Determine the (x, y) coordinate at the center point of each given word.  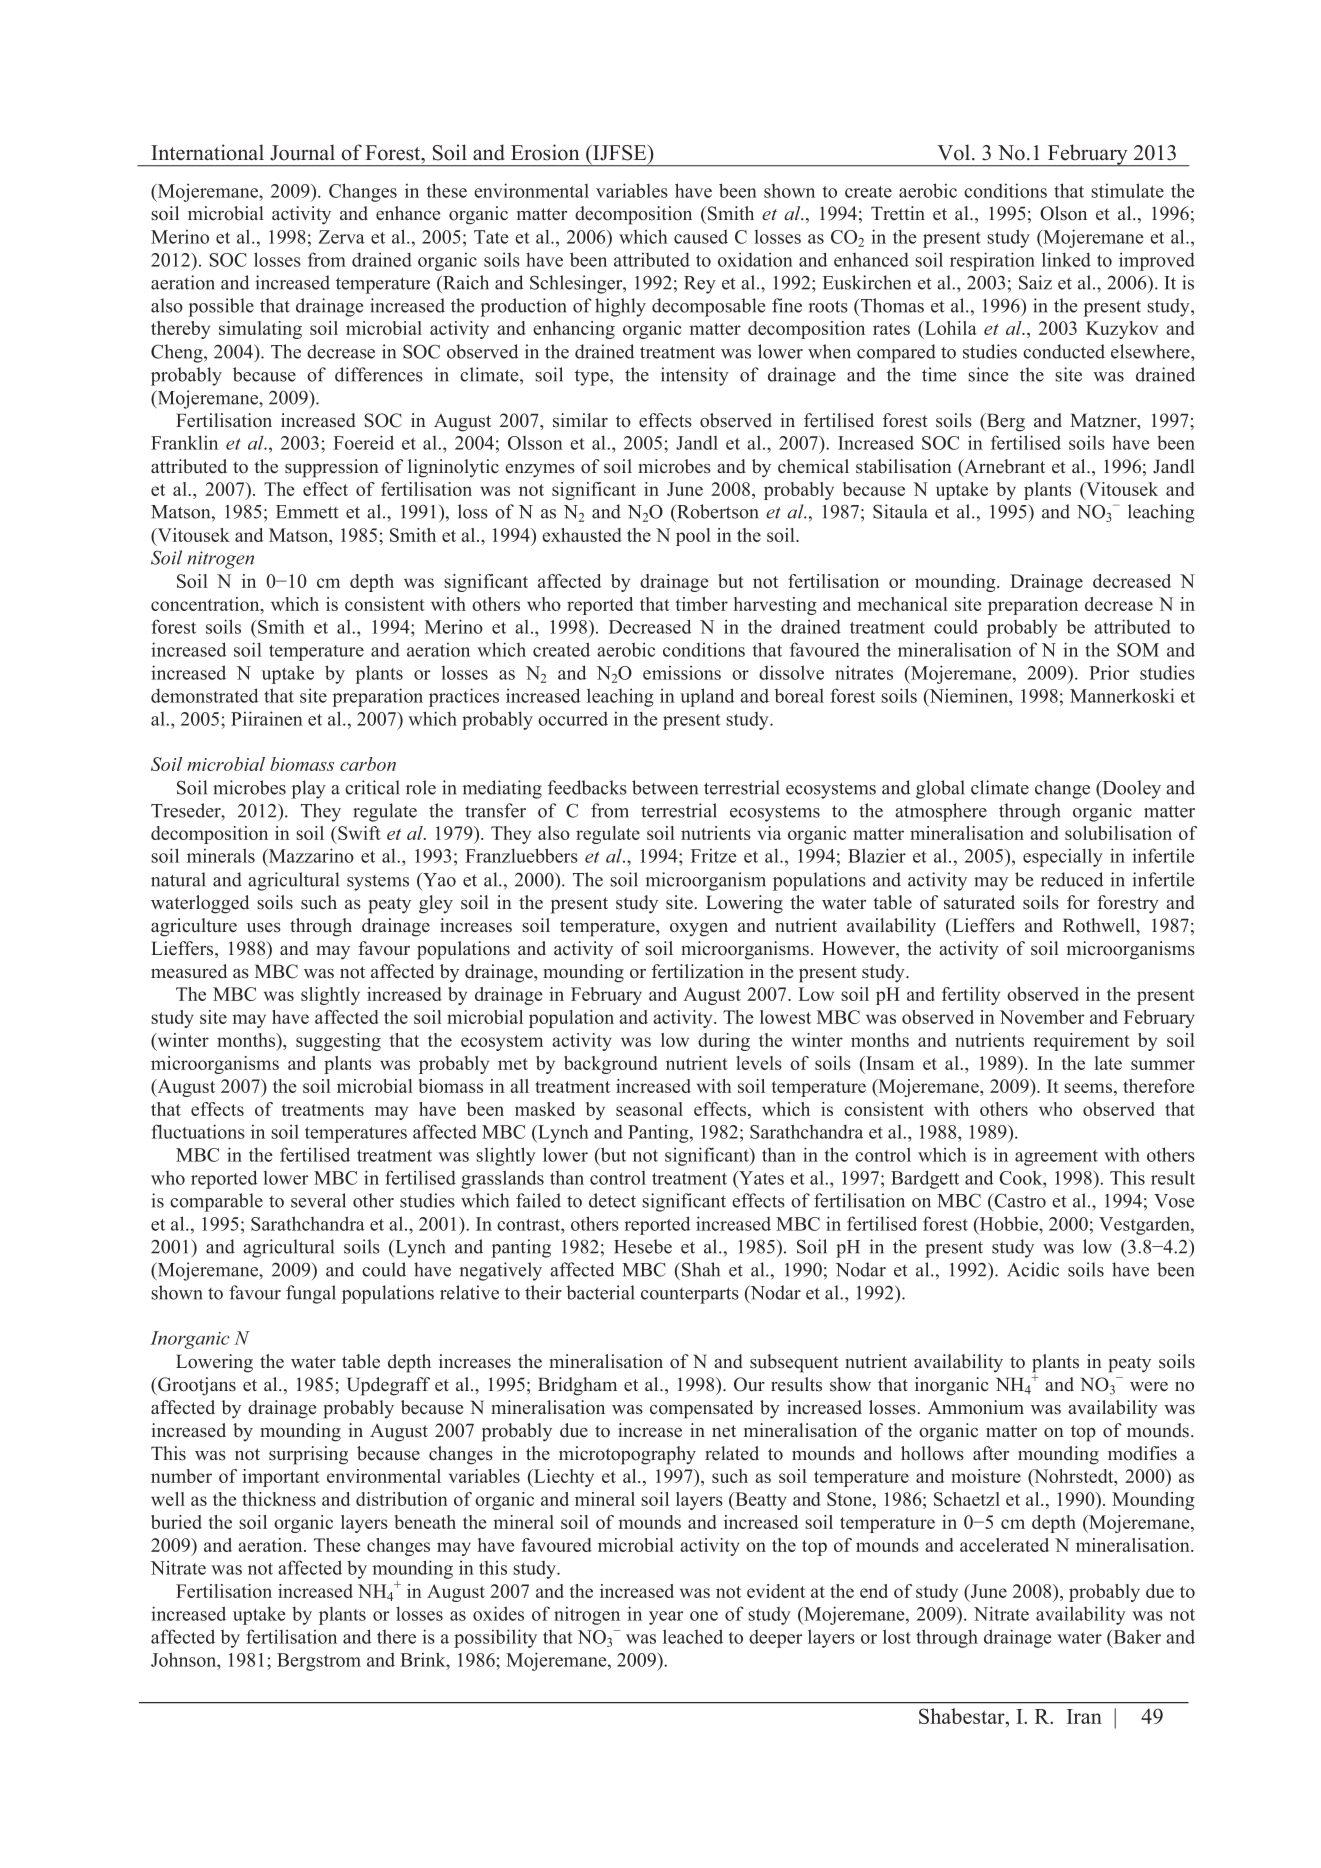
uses (264, 928)
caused (701, 237)
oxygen (699, 930)
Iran (1084, 1716)
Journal (302, 152)
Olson (1063, 213)
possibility (495, 1638)
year (666, 1618)
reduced (1072, 879)
